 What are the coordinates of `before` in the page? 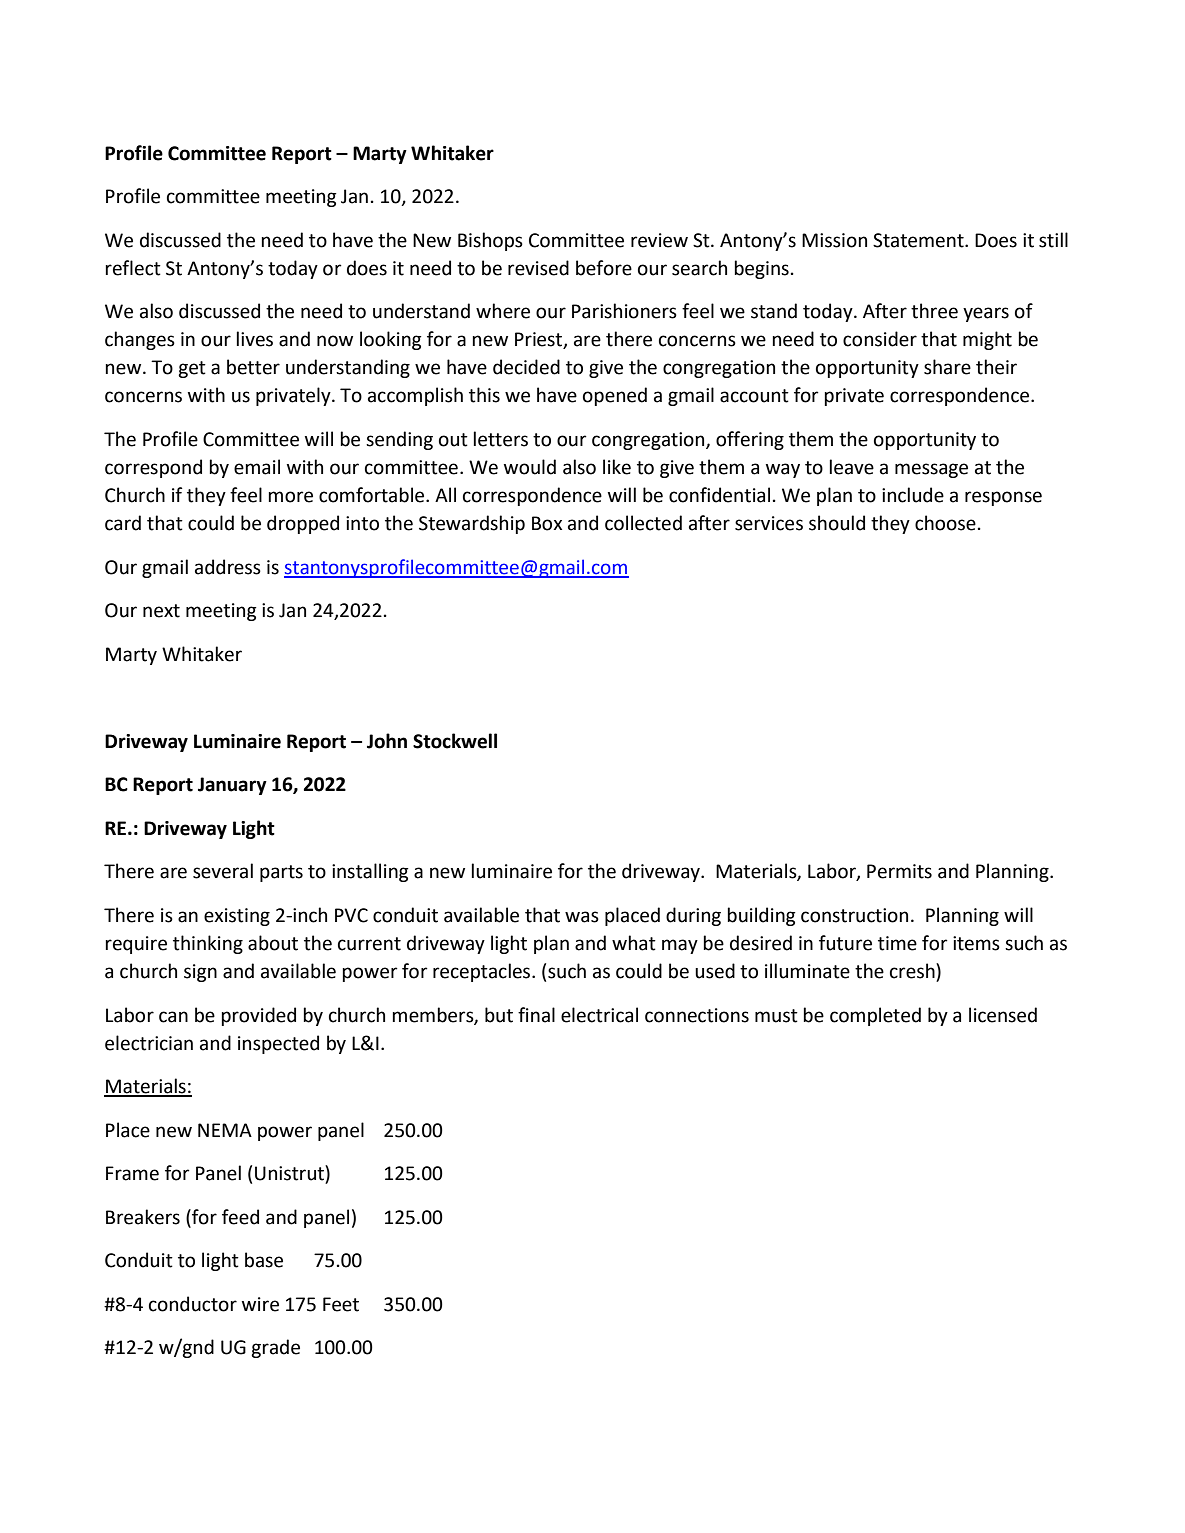 It's located at (604, 268).
